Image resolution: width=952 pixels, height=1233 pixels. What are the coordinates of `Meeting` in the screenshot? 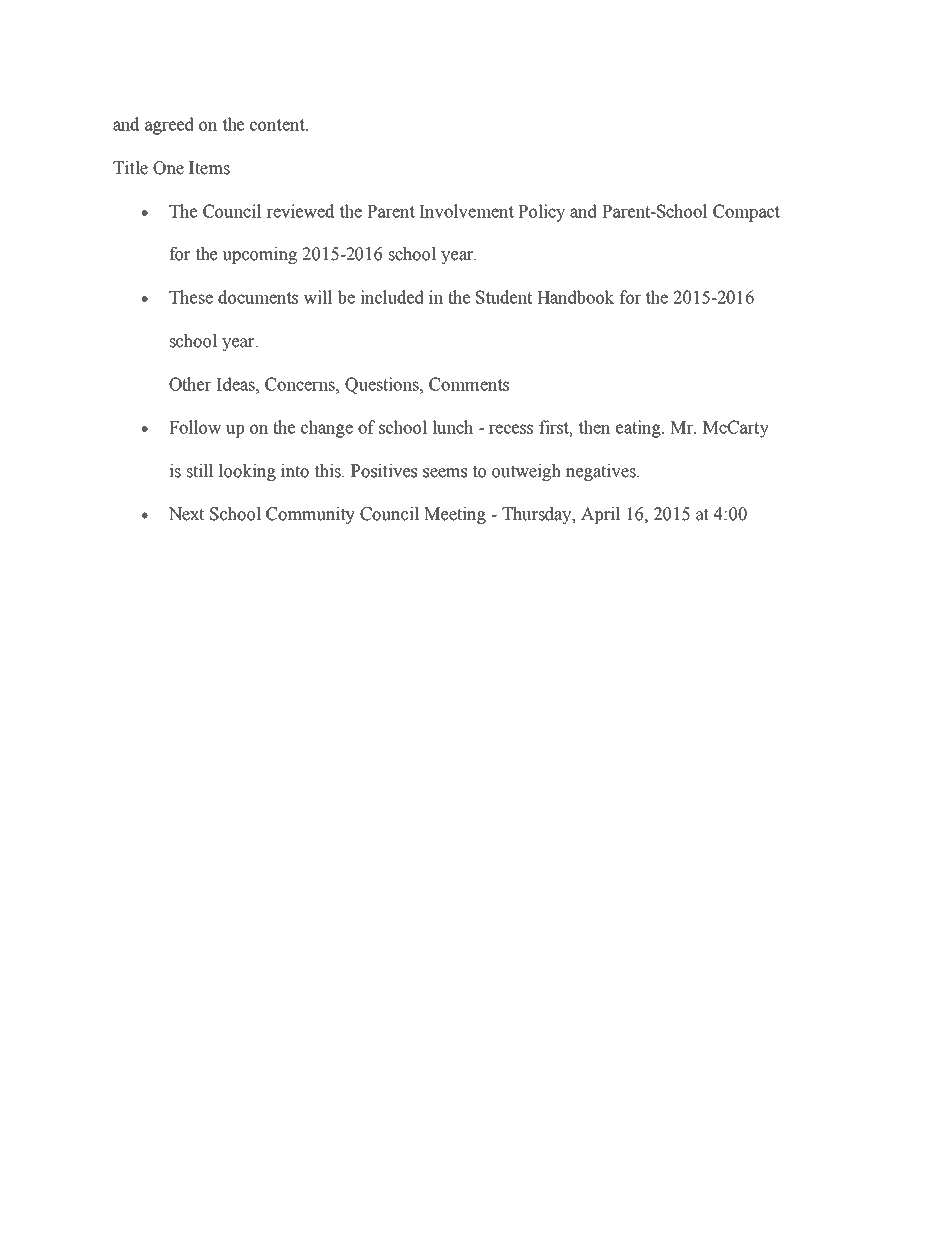 It's located at (455, 515).
